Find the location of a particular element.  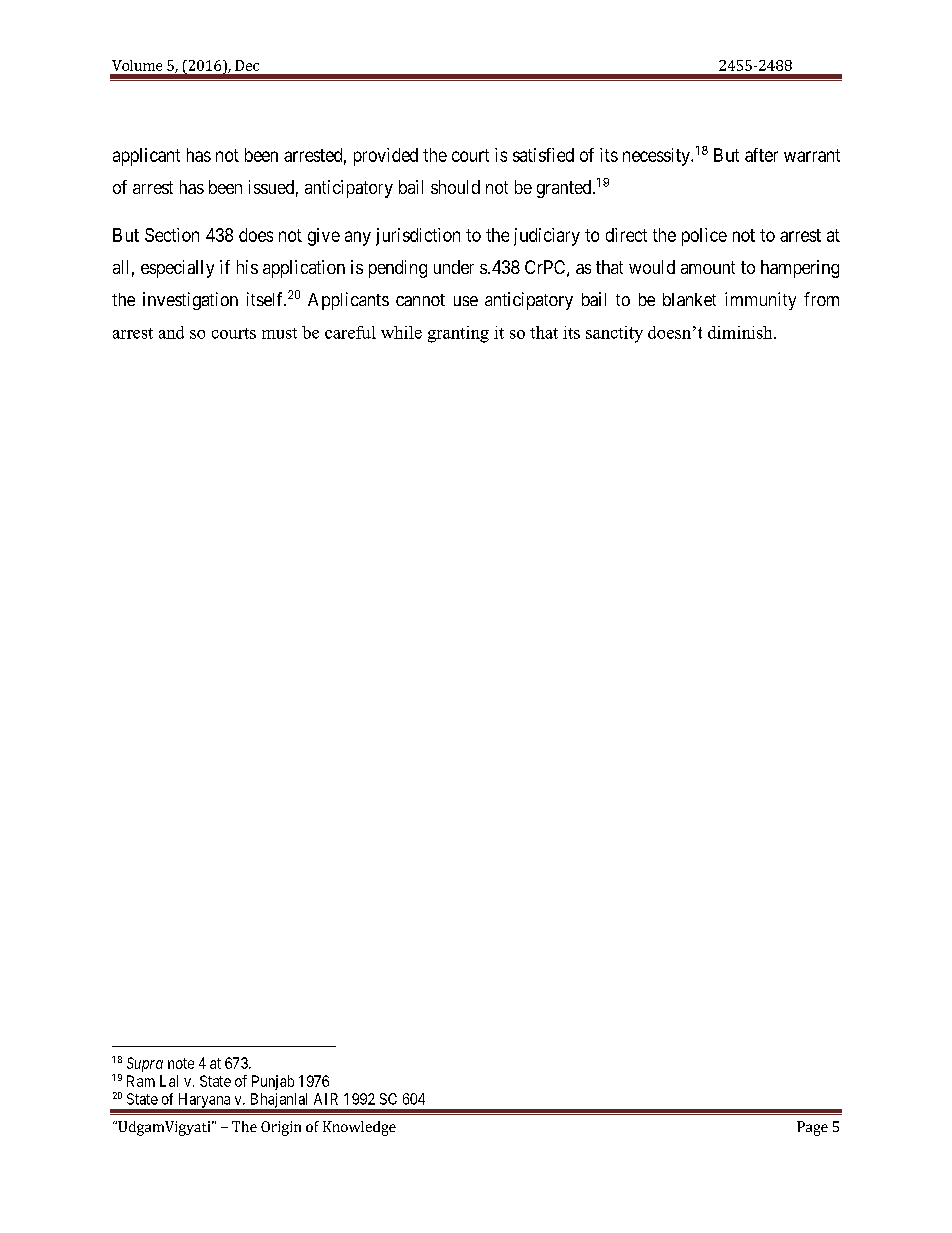

after is located at coordinates (761, 155).
